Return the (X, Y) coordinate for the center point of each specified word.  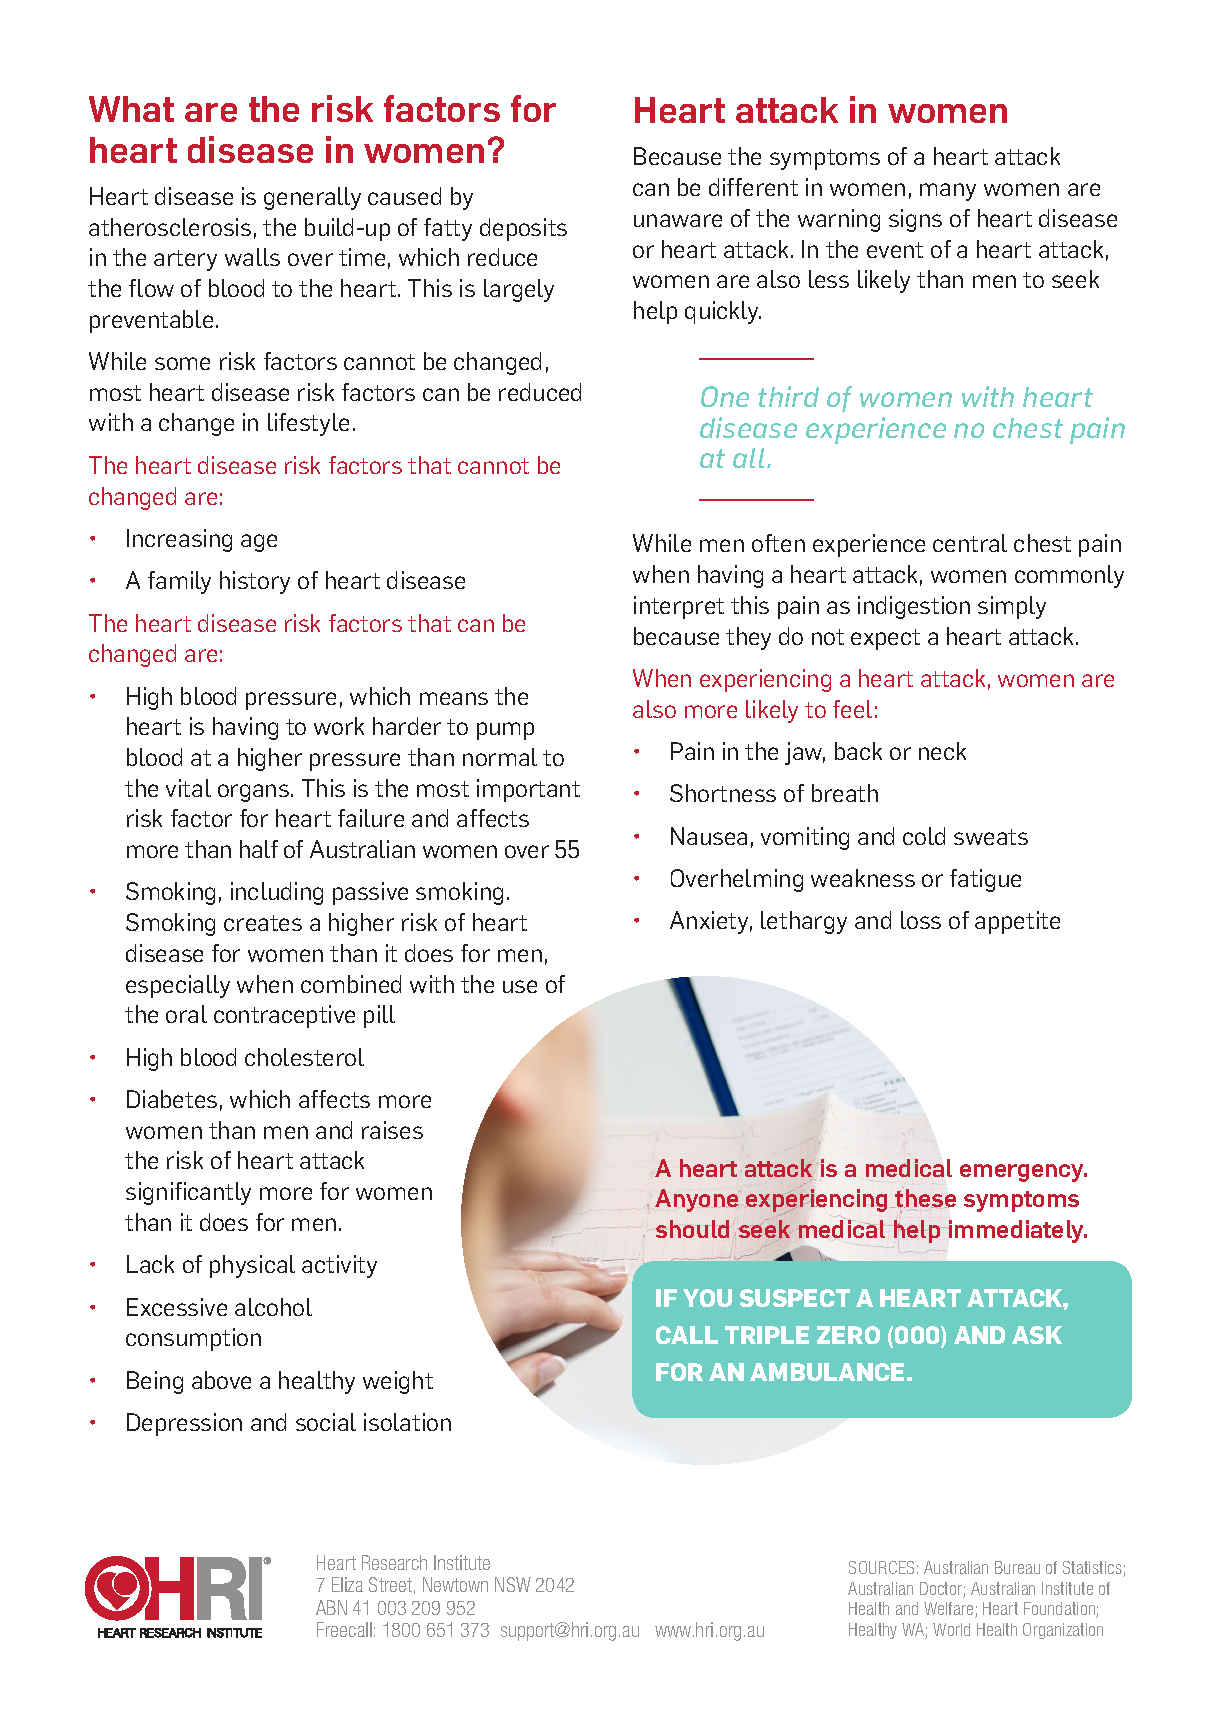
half (259, 849)
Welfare (950, 1610)
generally (312, 198)
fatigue (985, 880)
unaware (678, 220)
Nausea (709, 836)
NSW (513, 1584)
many (948, 192)
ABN (331, 1607)
